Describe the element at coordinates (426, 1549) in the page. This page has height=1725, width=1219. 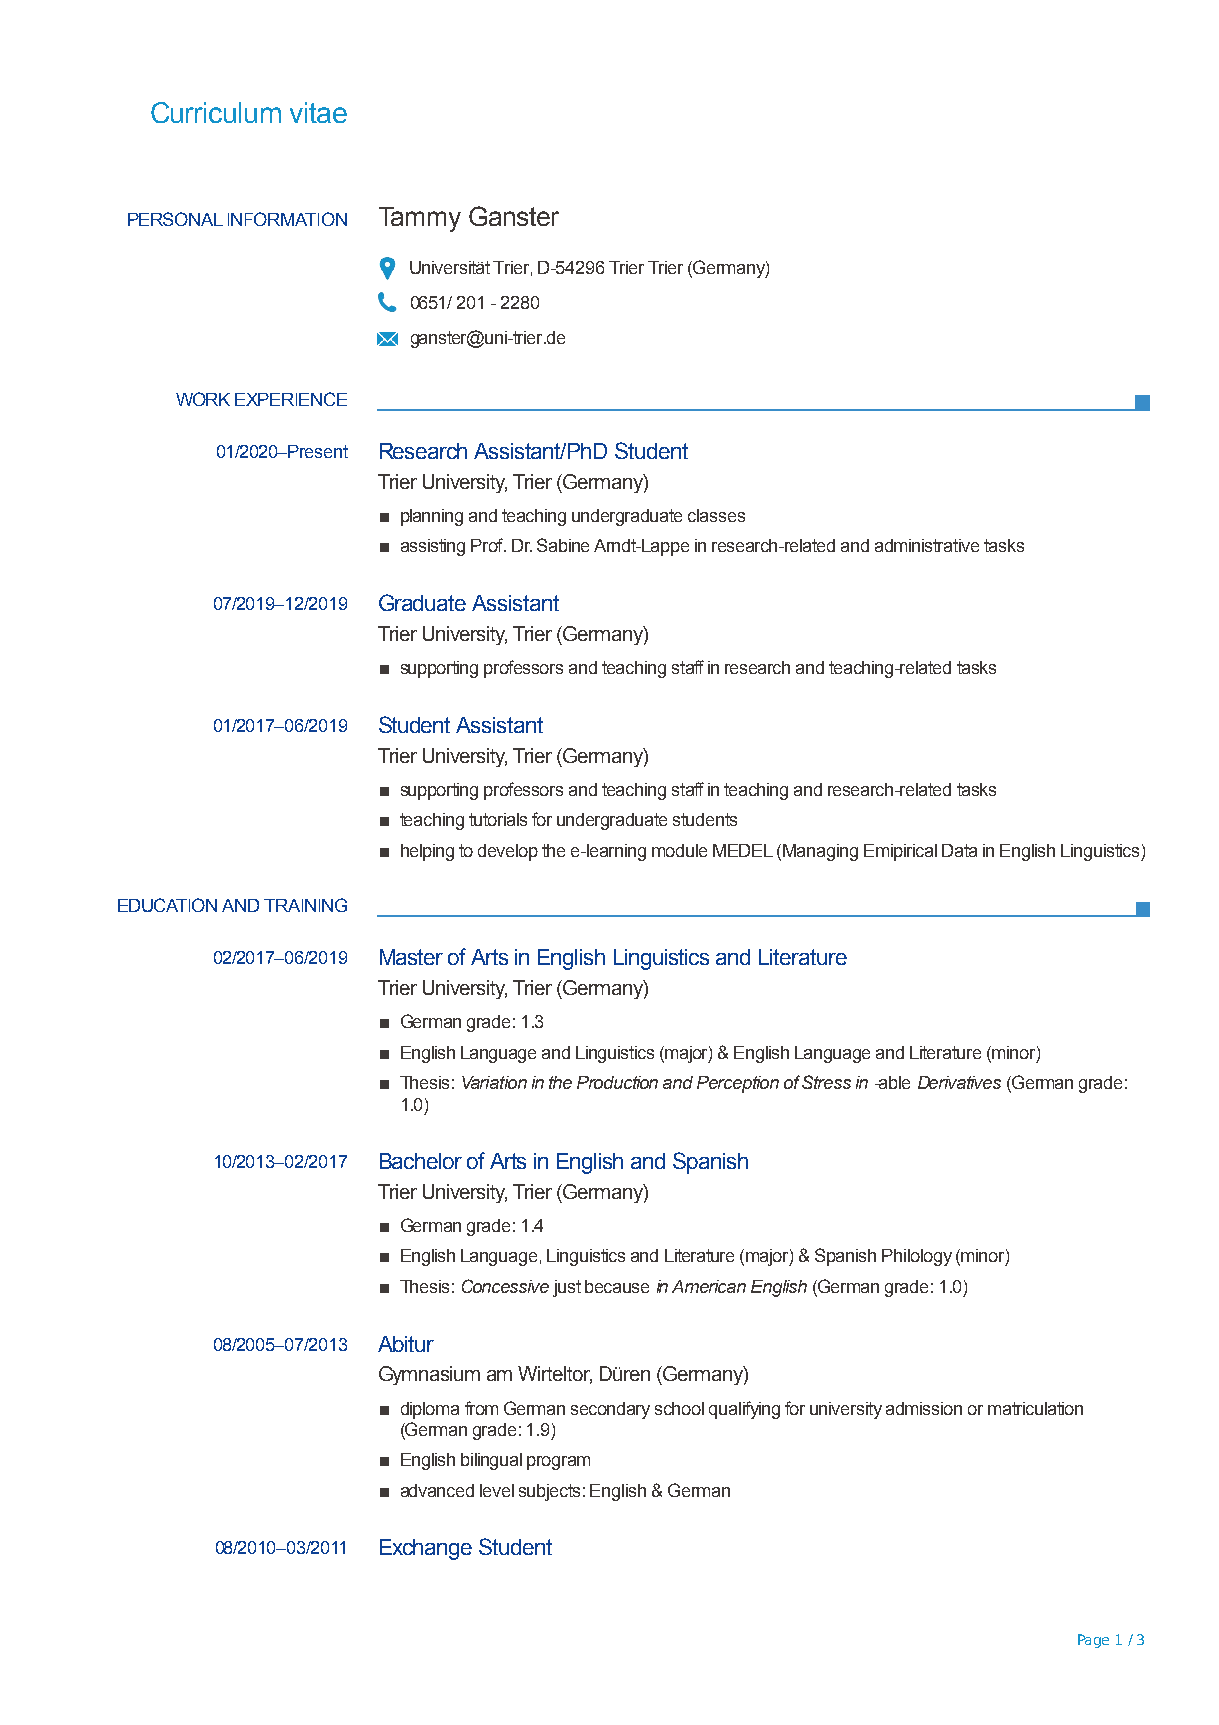
I see `Exchange` at that location.
